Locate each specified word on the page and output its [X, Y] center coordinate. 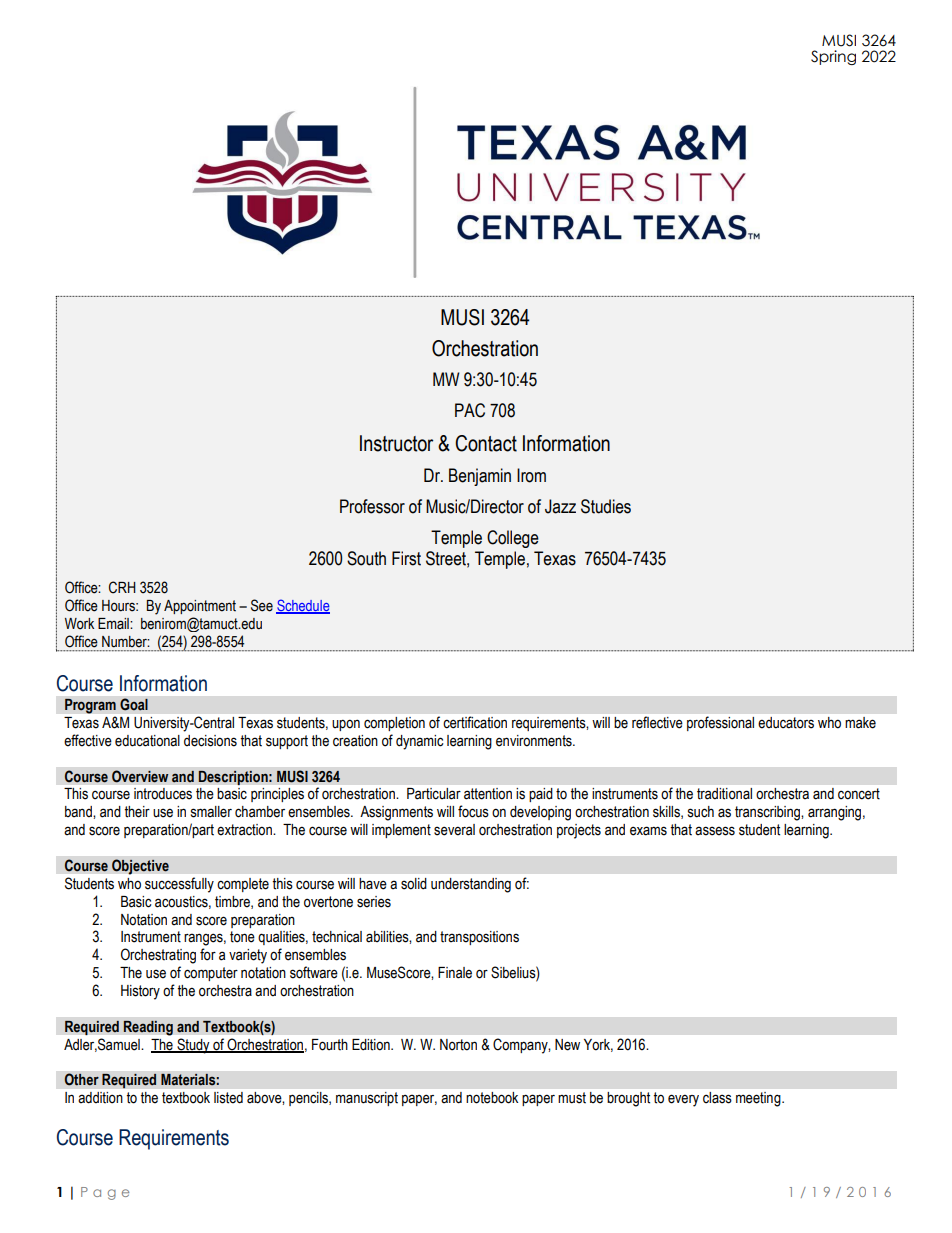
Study [193, 1046]
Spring [833, 57]
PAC [470, 410]
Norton [458, 1045]
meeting [759, 1099]
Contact [486, 443]
